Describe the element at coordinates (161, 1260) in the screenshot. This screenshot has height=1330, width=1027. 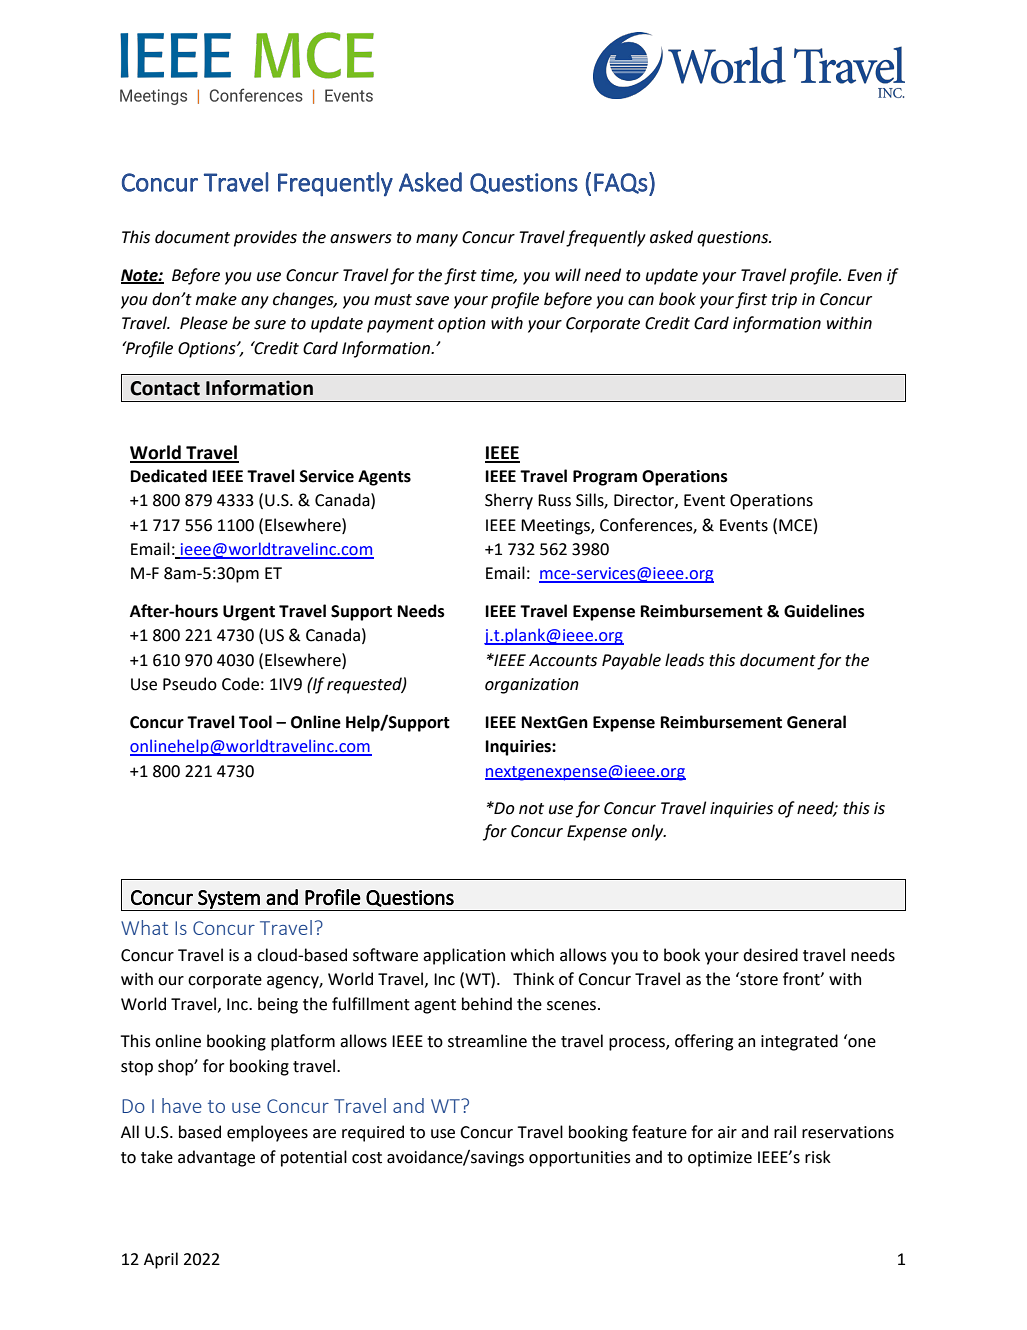
I see `April` at that location.
